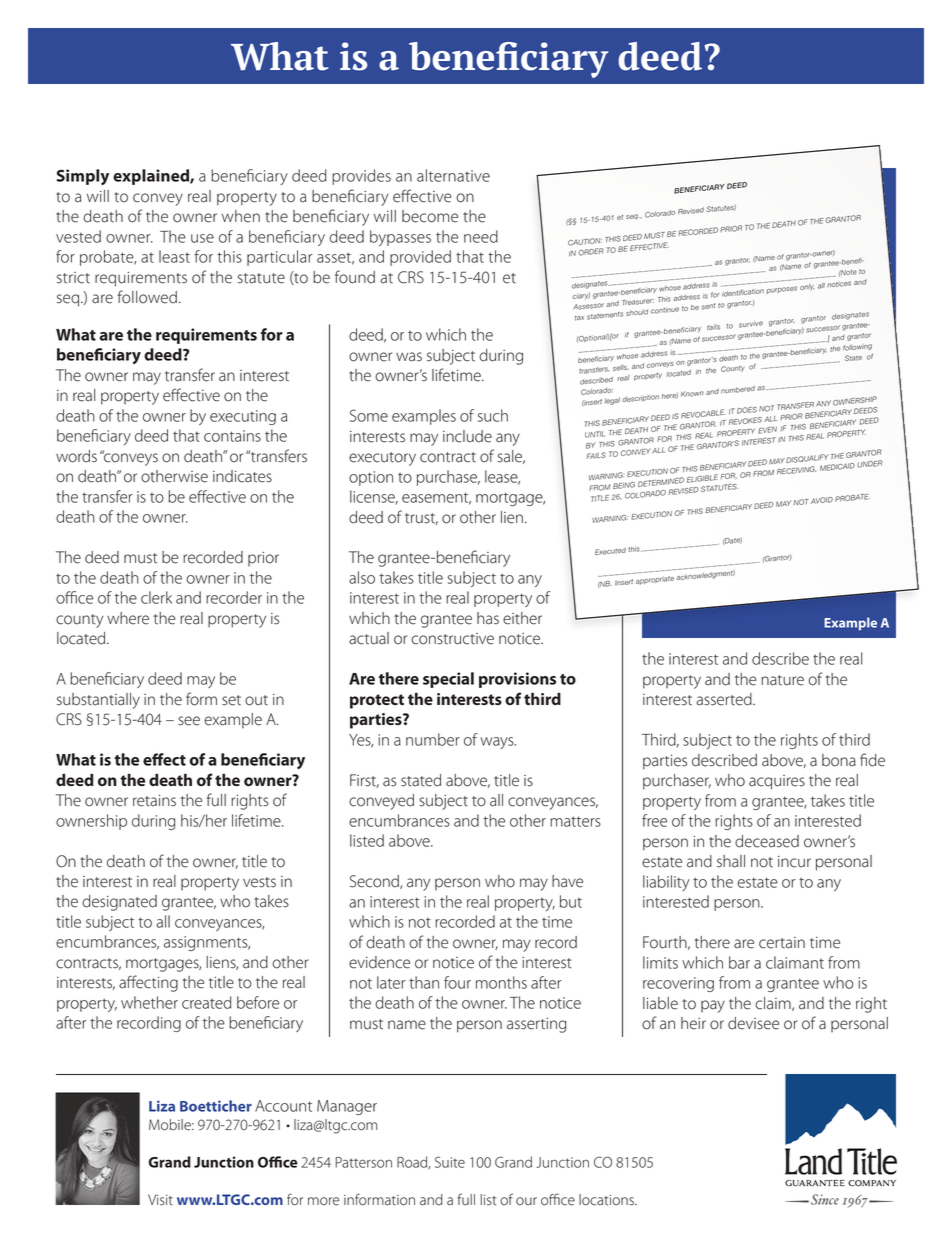  Describe the element at coordinates (448, 680) in the image. I see `special` at that location.
